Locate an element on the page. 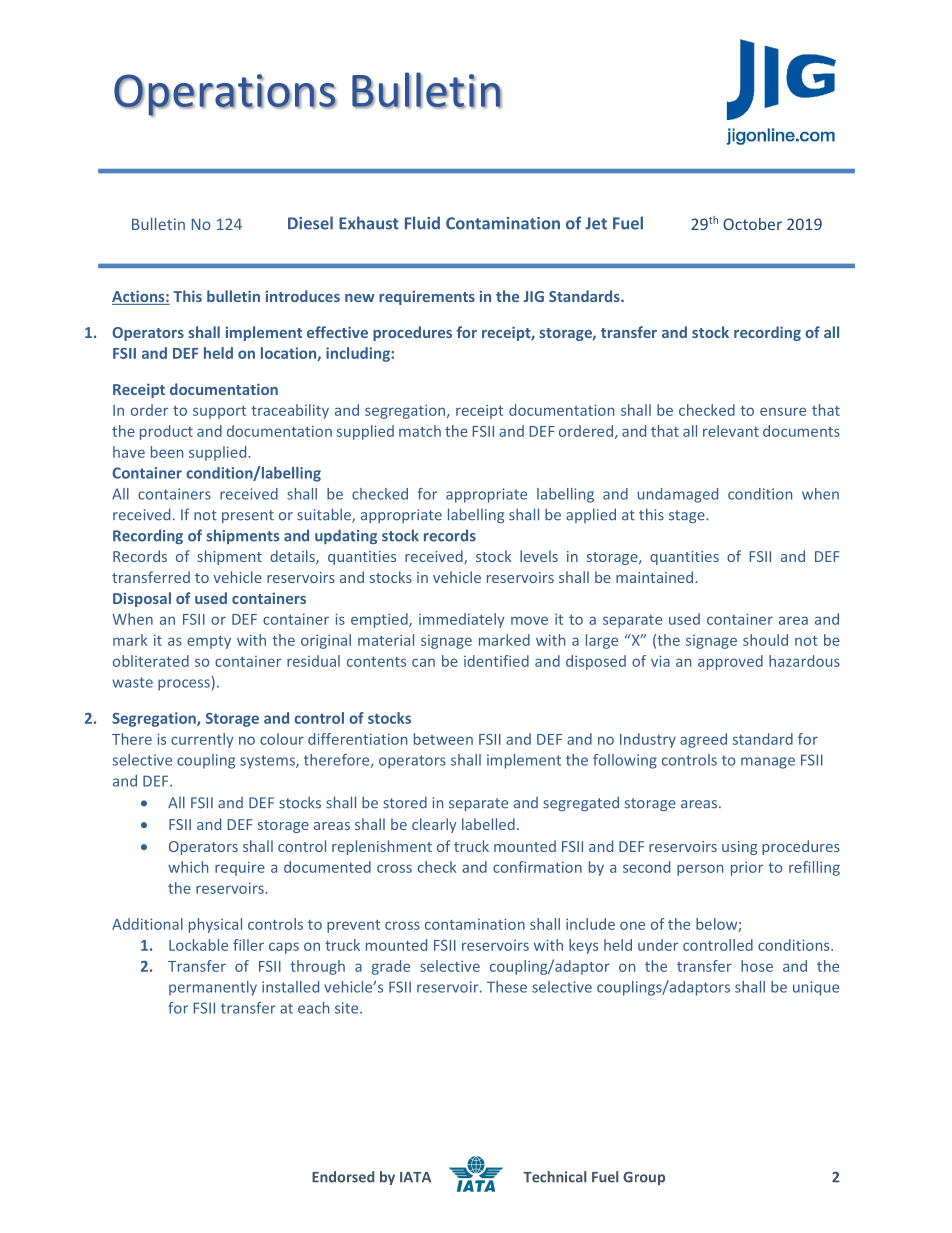 The height and width of the document is (1233, 952). empty is located at coordinates (209, 642).
